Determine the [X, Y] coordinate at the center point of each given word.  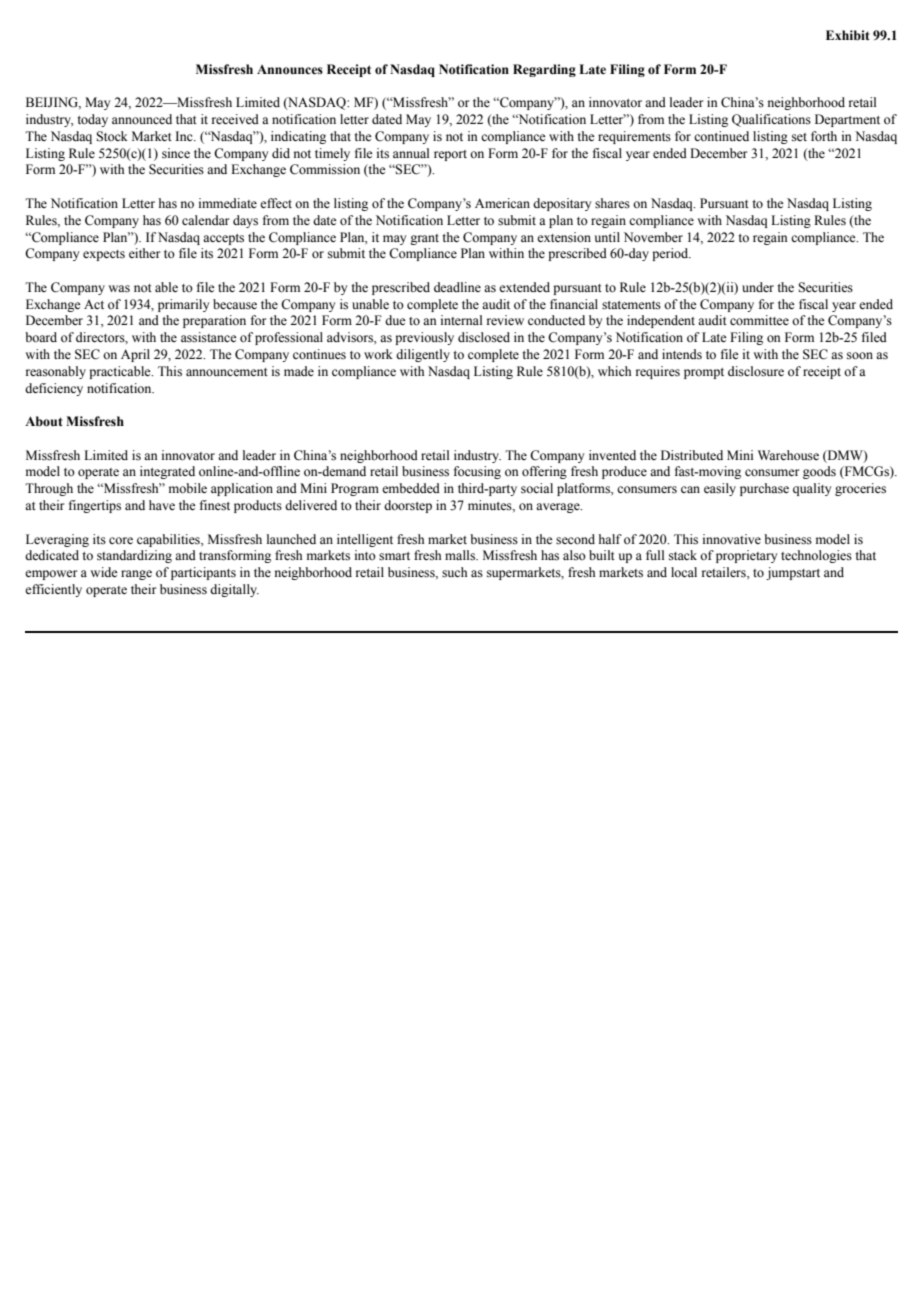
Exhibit [848, 35]
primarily [183, 305]
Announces [290, 70]
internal [461, 320]
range [136, 575]
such [454, 572]
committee [759, 320]
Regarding [544, 70]
